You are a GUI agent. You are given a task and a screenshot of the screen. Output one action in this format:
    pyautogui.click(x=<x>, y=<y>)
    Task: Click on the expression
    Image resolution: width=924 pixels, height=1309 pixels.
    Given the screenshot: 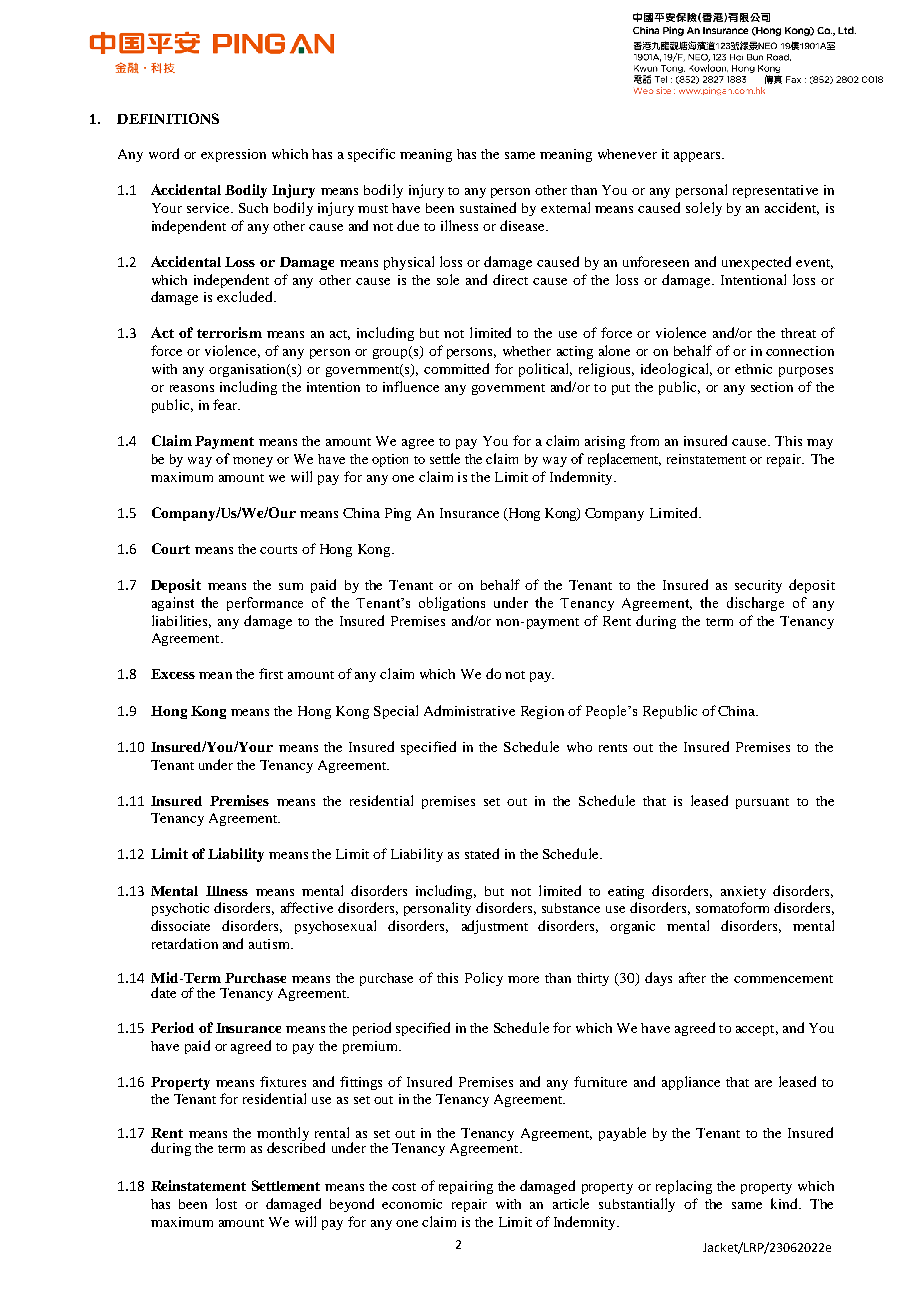 What is the action you would take?
    pyautogui.click(x=233, y=155)
